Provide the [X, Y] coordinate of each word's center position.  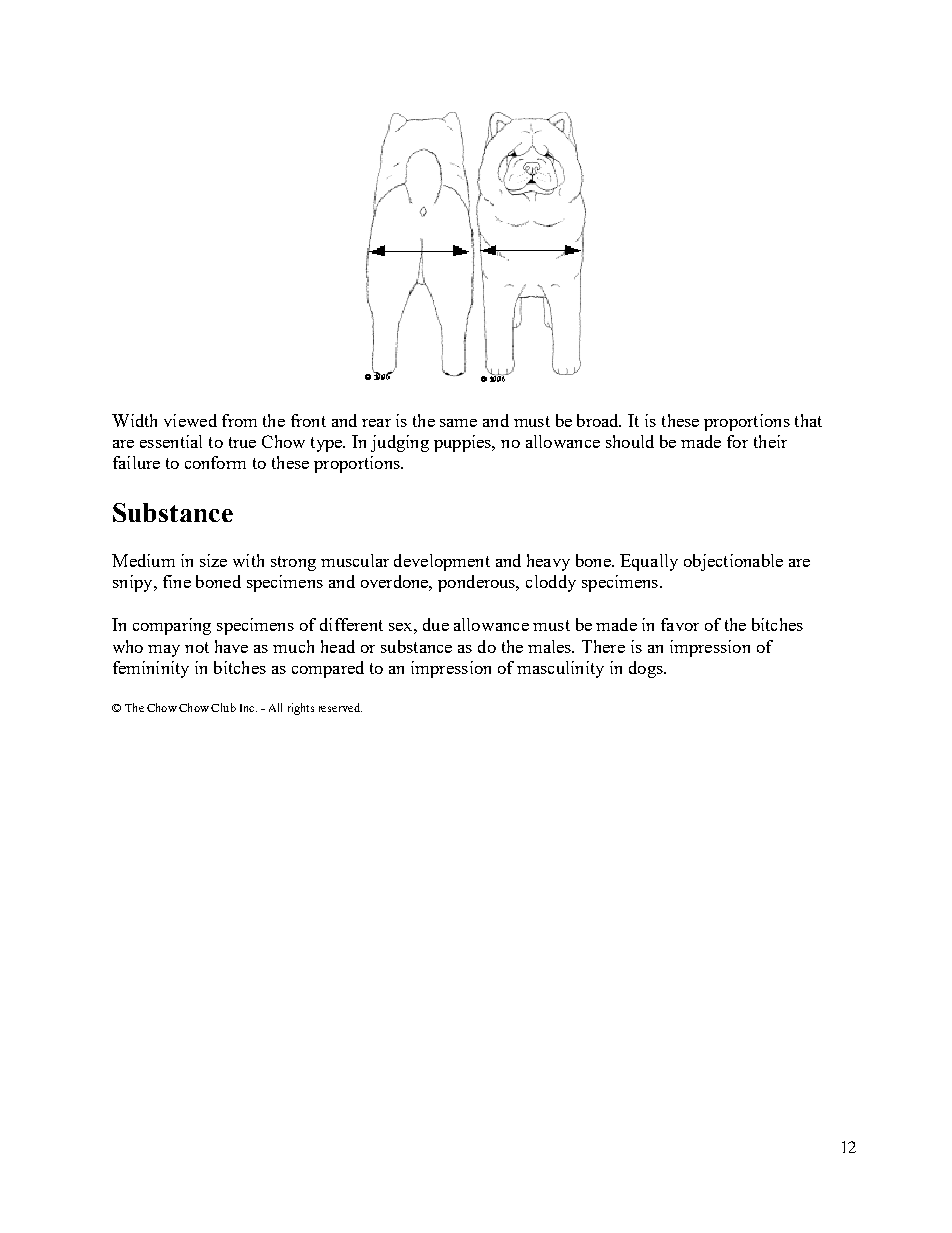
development [442, 562]
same [458, 423]
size [213, 560]
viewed [190, 420]
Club [223, 707]
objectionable [733, 562]
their [770, 441]
